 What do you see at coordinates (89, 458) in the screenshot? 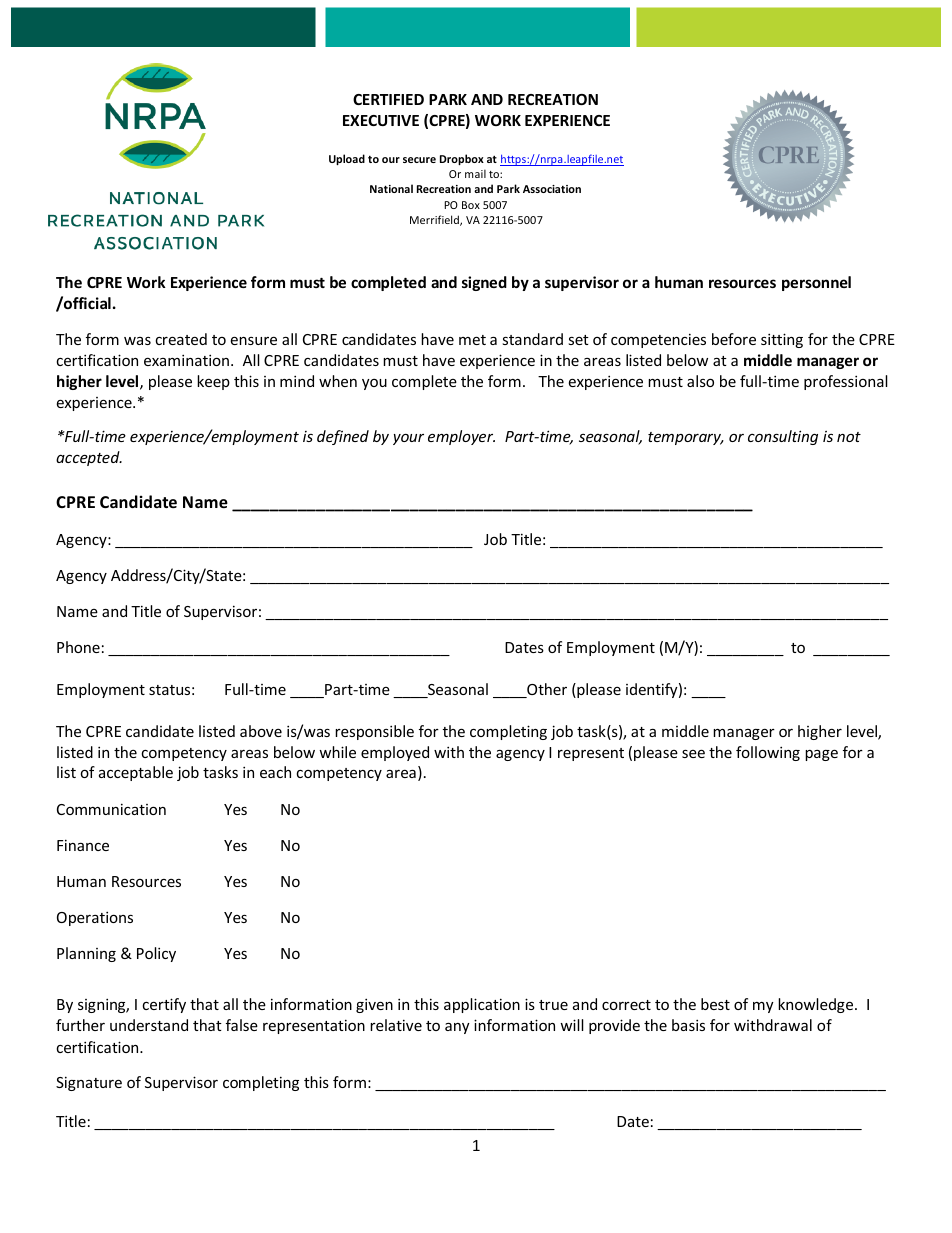
I see `accepted` at bounding box center [89, 458].
